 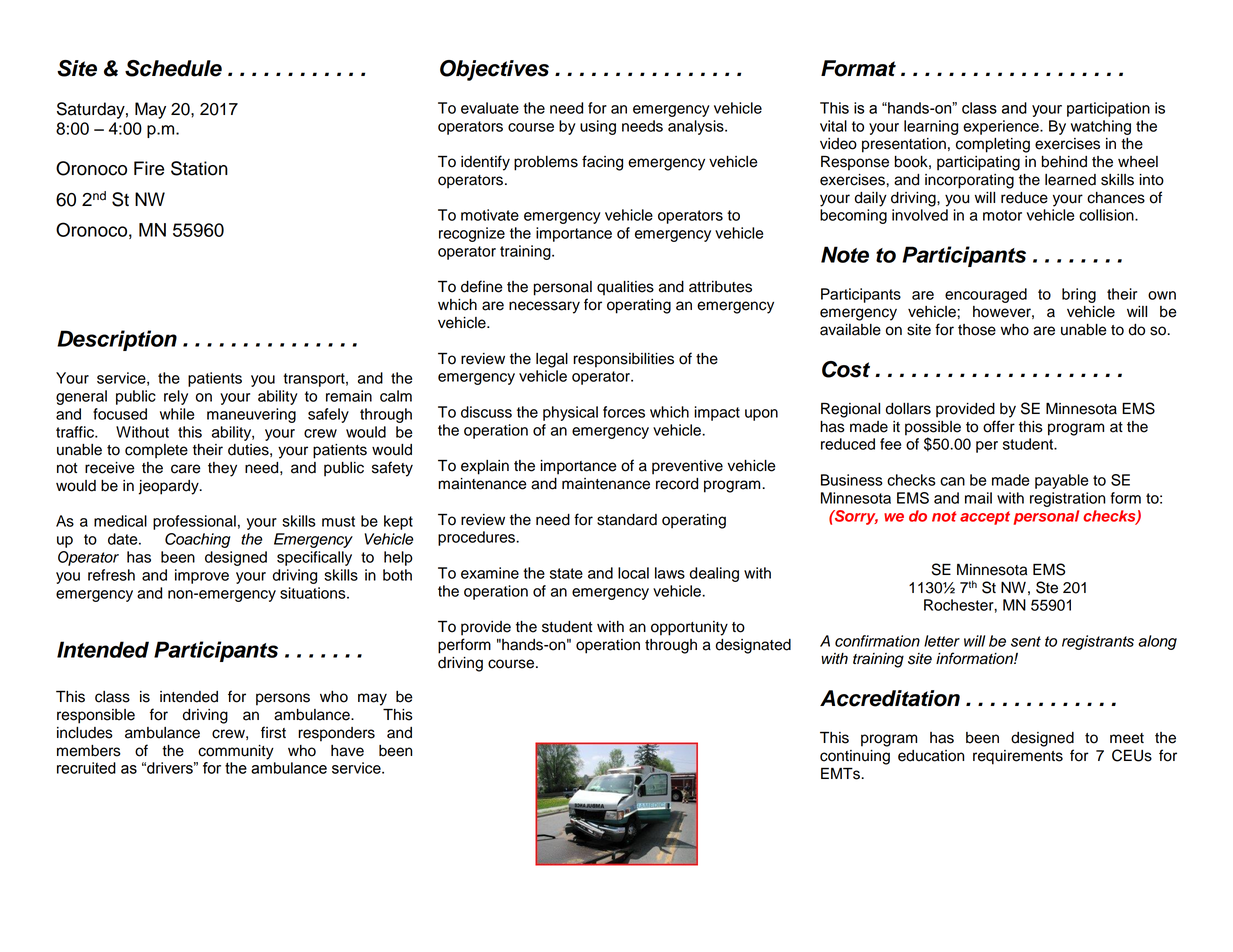 I want to click on forces, so click(x=624, y=412).
